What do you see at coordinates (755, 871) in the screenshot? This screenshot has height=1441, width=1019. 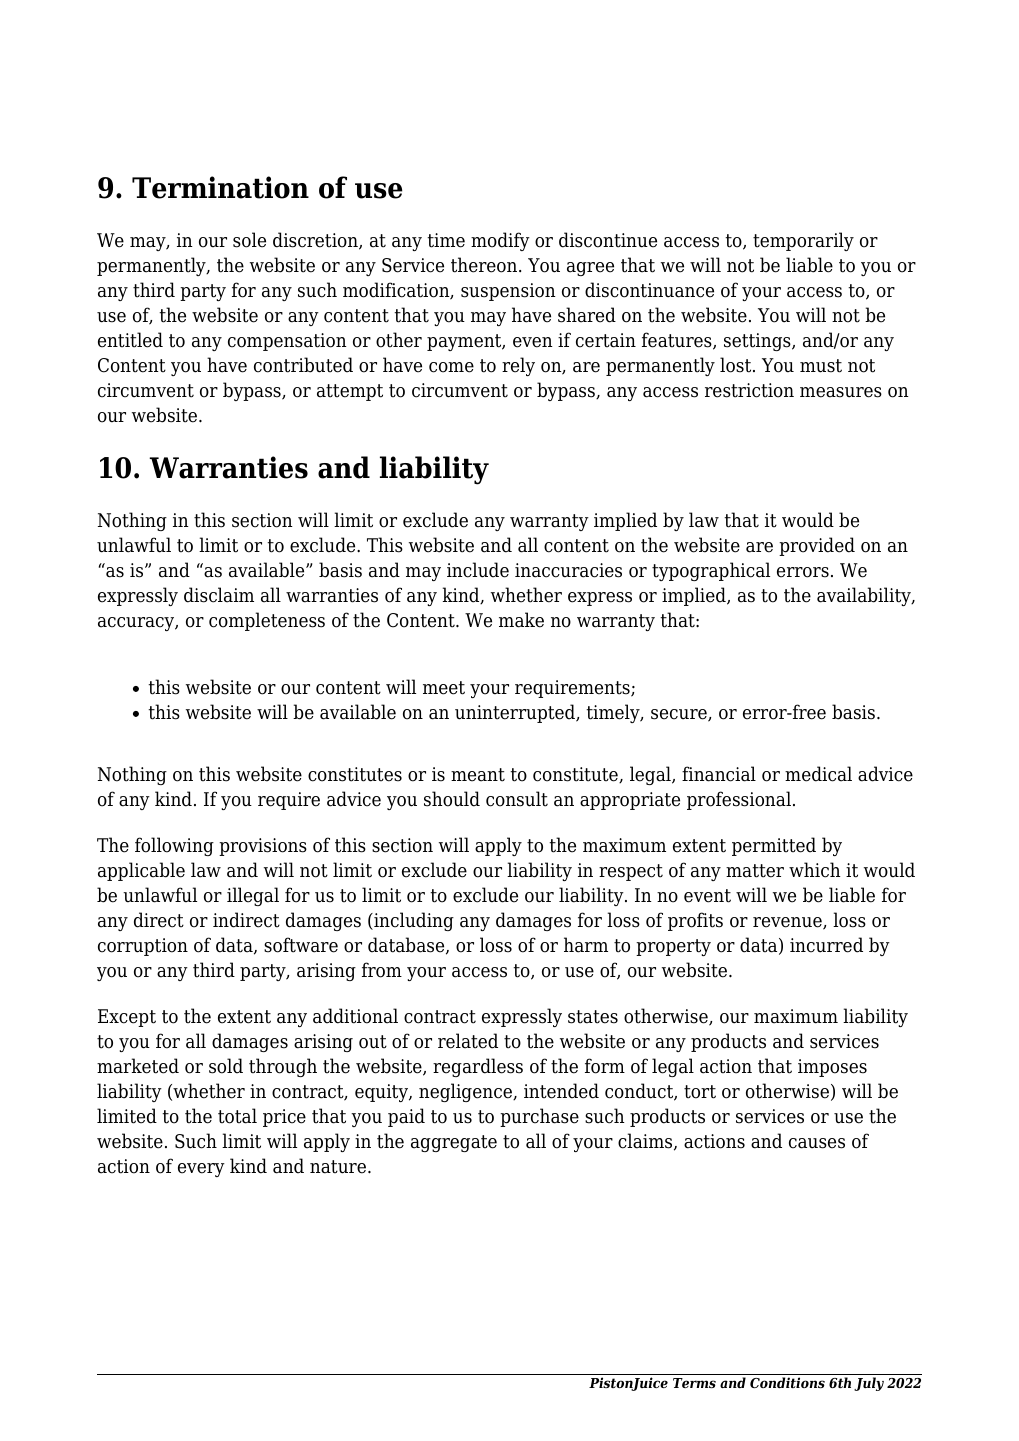 I see `matter` at bounding box center [755, 871].
